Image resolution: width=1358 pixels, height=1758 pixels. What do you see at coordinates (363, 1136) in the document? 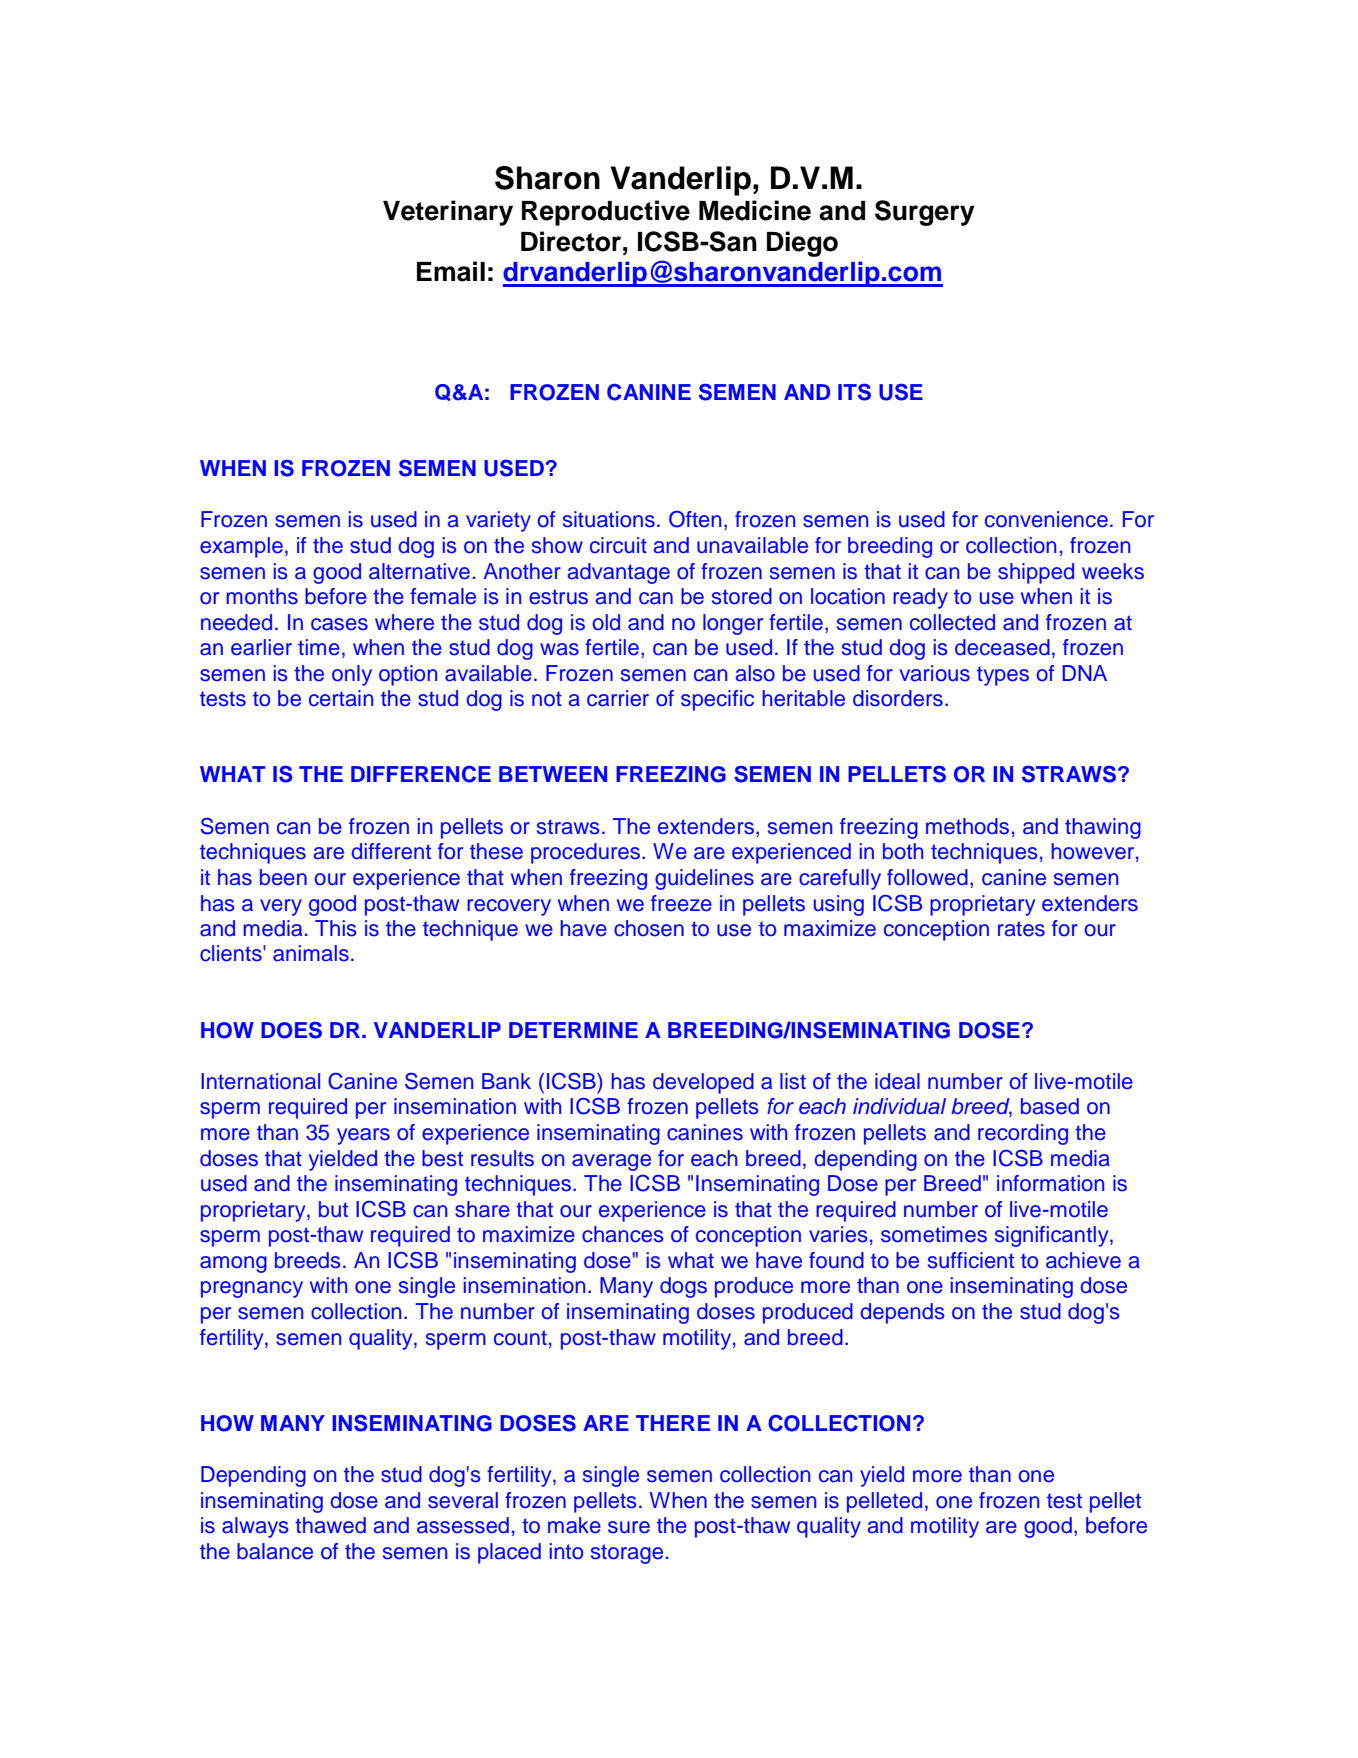
I see `years` at bounding box center [363, 1136].
